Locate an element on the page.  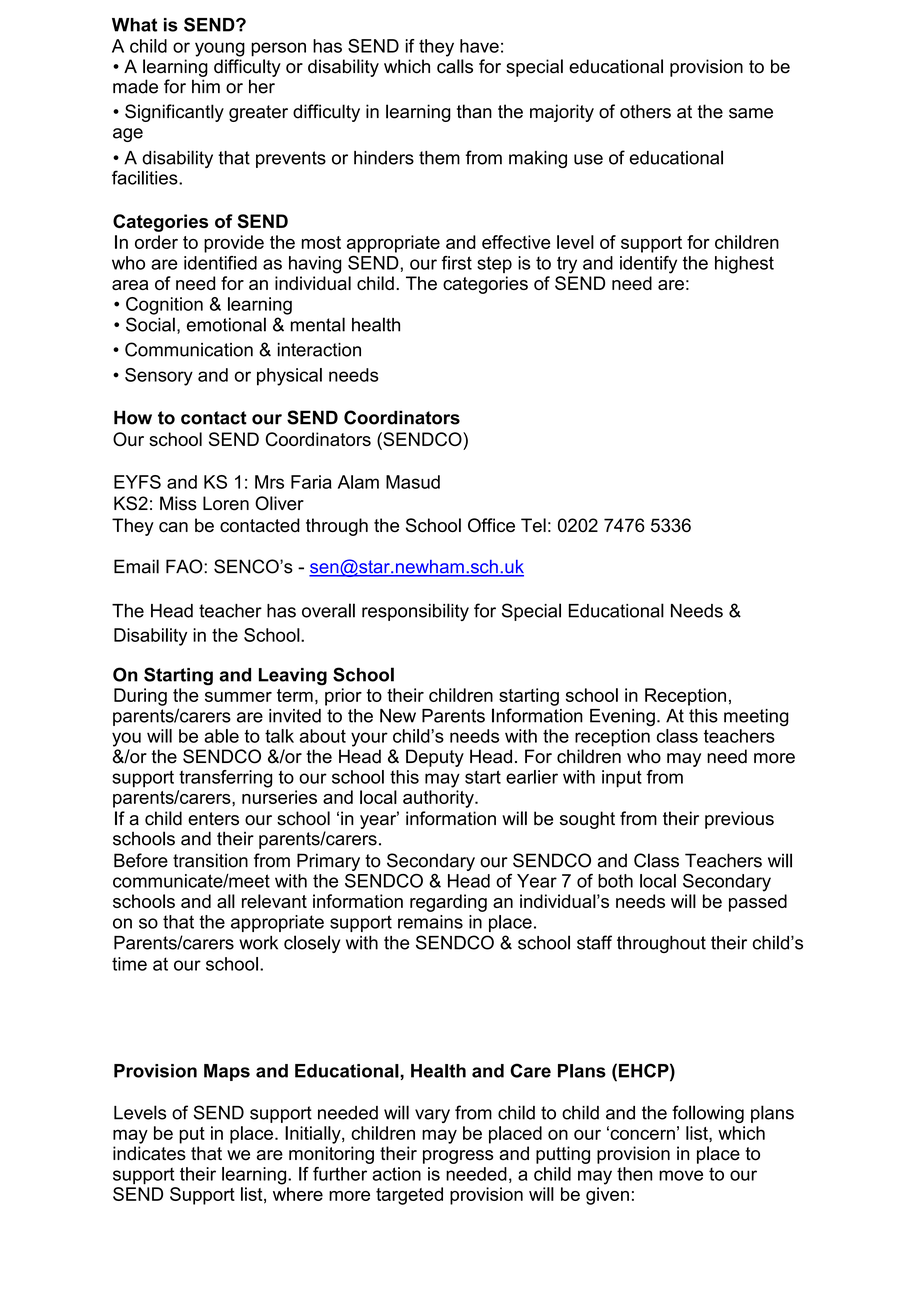
young is located at coordinates (220, 49).
